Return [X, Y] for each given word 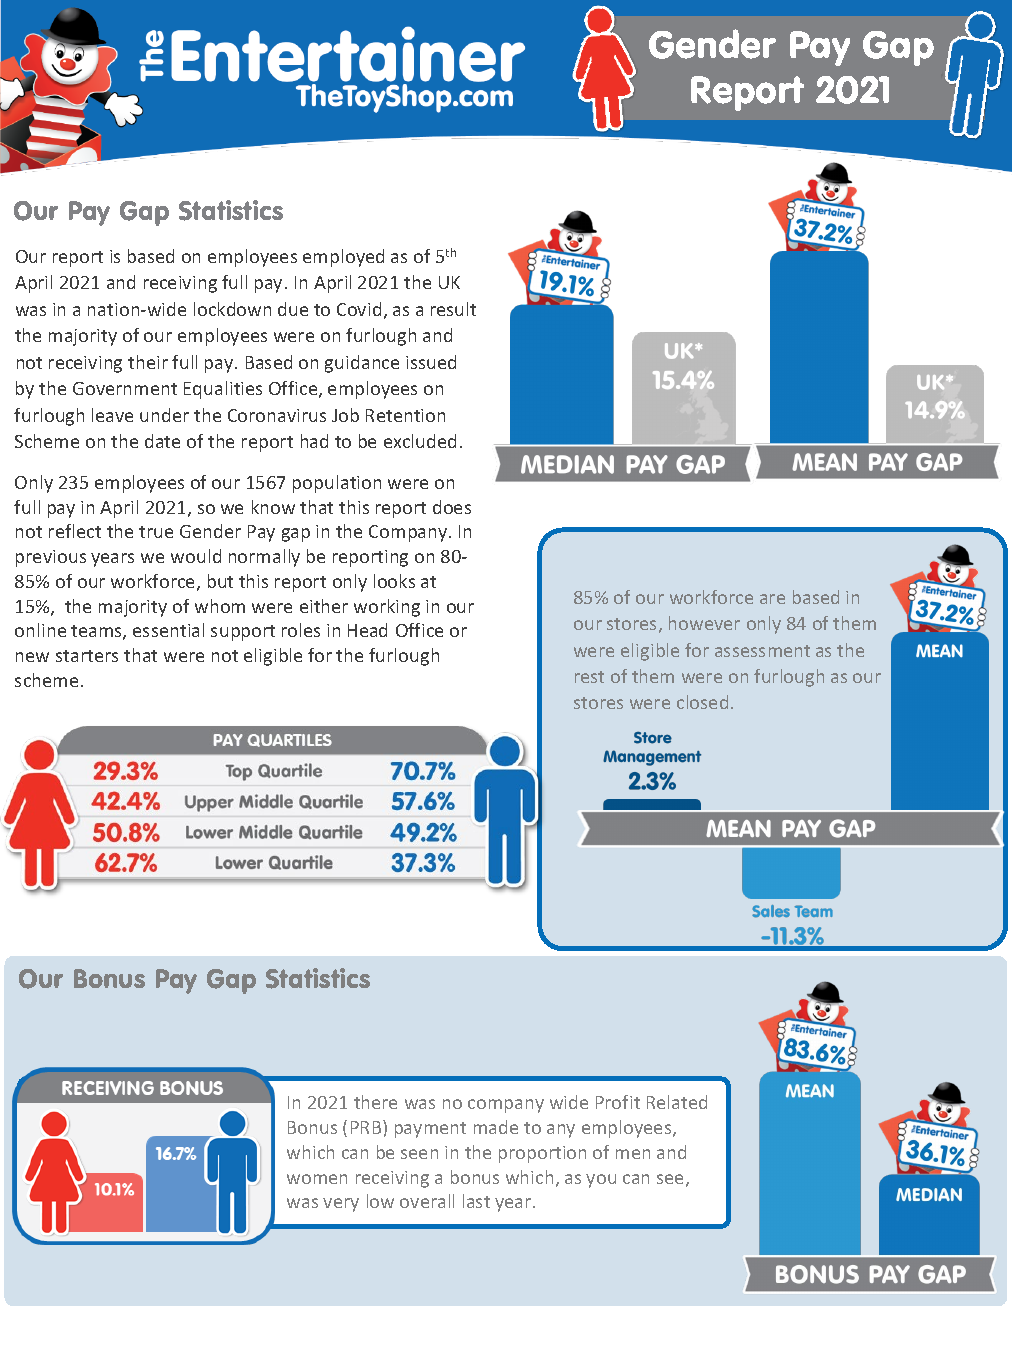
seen [419, 1154]
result [453, 309]
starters [87, 656]
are [772, 599]
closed [702, 702]
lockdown [232, 309]
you [601, 1181]
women [317, 1179]
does [452, 507]
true [156, 532]
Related [677, 1102]
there [375, 1102]
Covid [359, 309]
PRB [367, 1127]
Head [367, 630]
